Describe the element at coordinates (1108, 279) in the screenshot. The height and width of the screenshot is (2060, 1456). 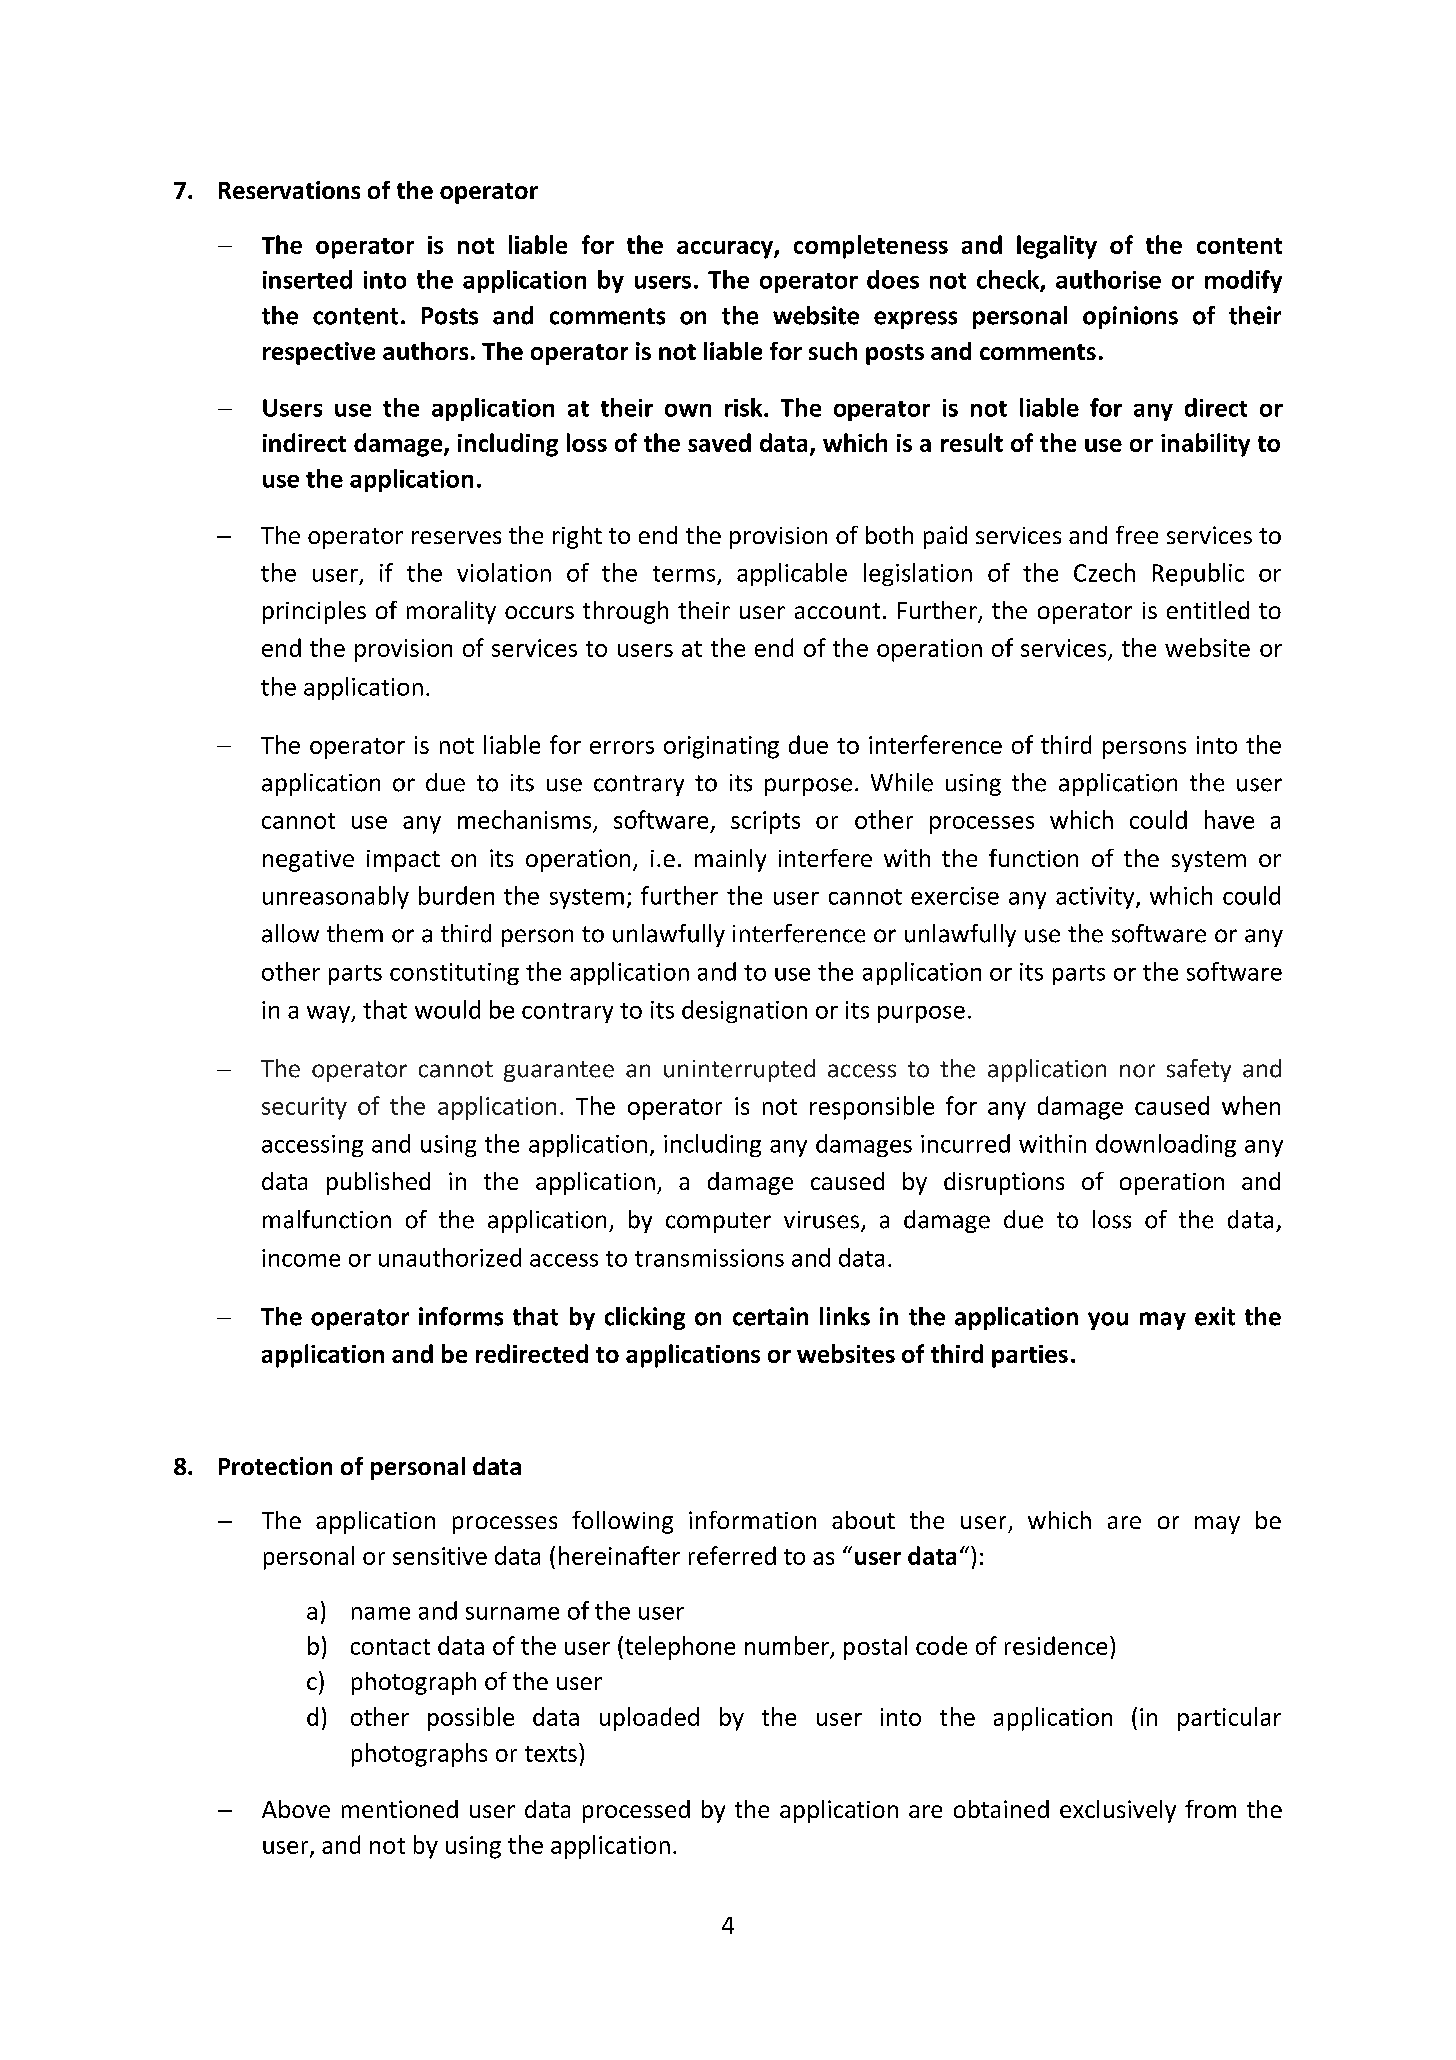
I see `authorise` at that location.
